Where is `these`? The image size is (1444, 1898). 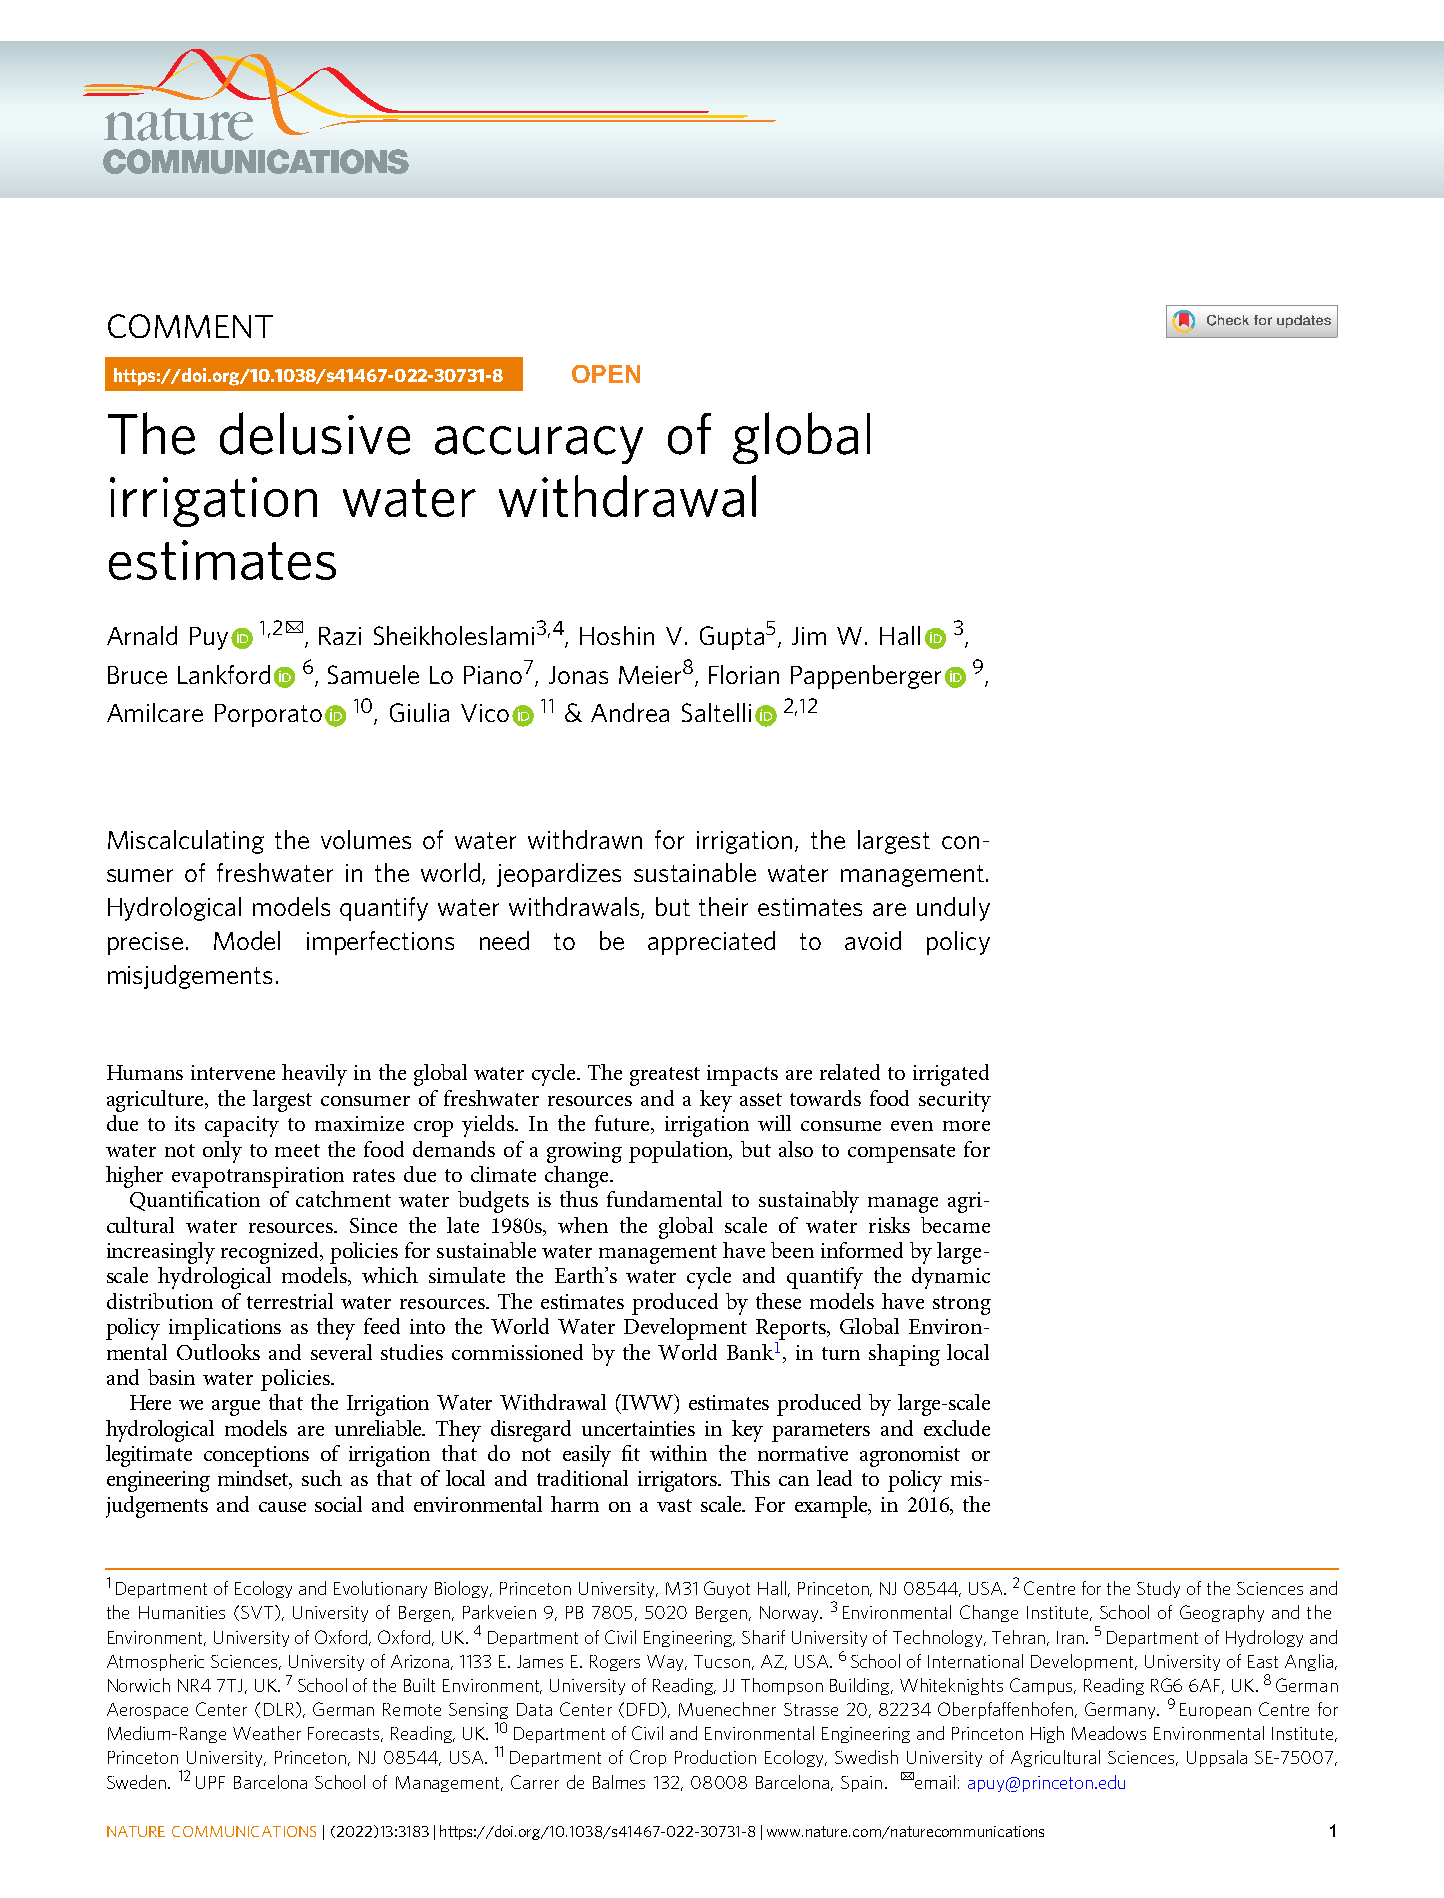
these is located at coordinates (778, 1301).
